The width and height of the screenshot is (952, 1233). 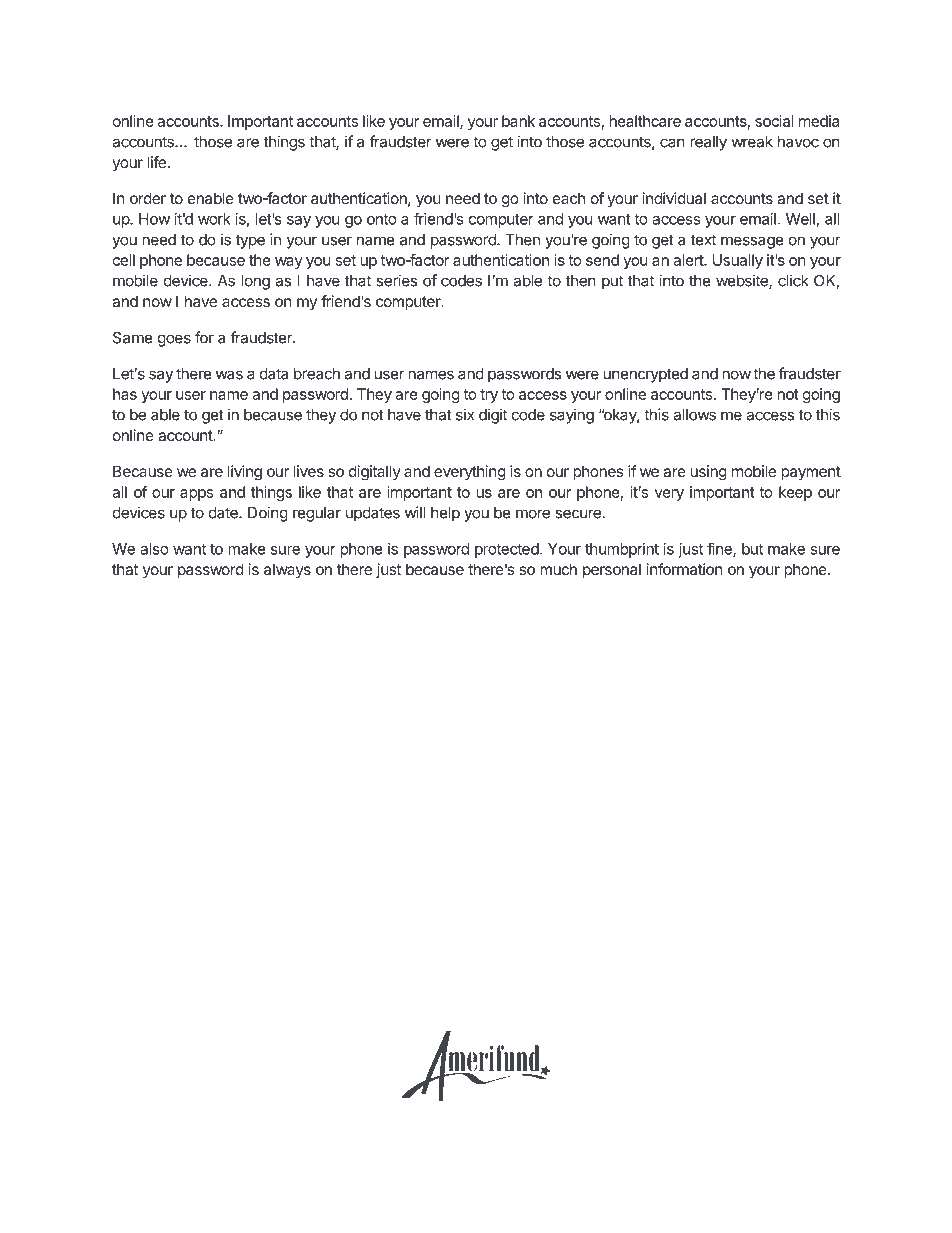 What do you see at coordinates (465, 414) in the screenshot?
I see `six` at bounding box center [465, 414].
